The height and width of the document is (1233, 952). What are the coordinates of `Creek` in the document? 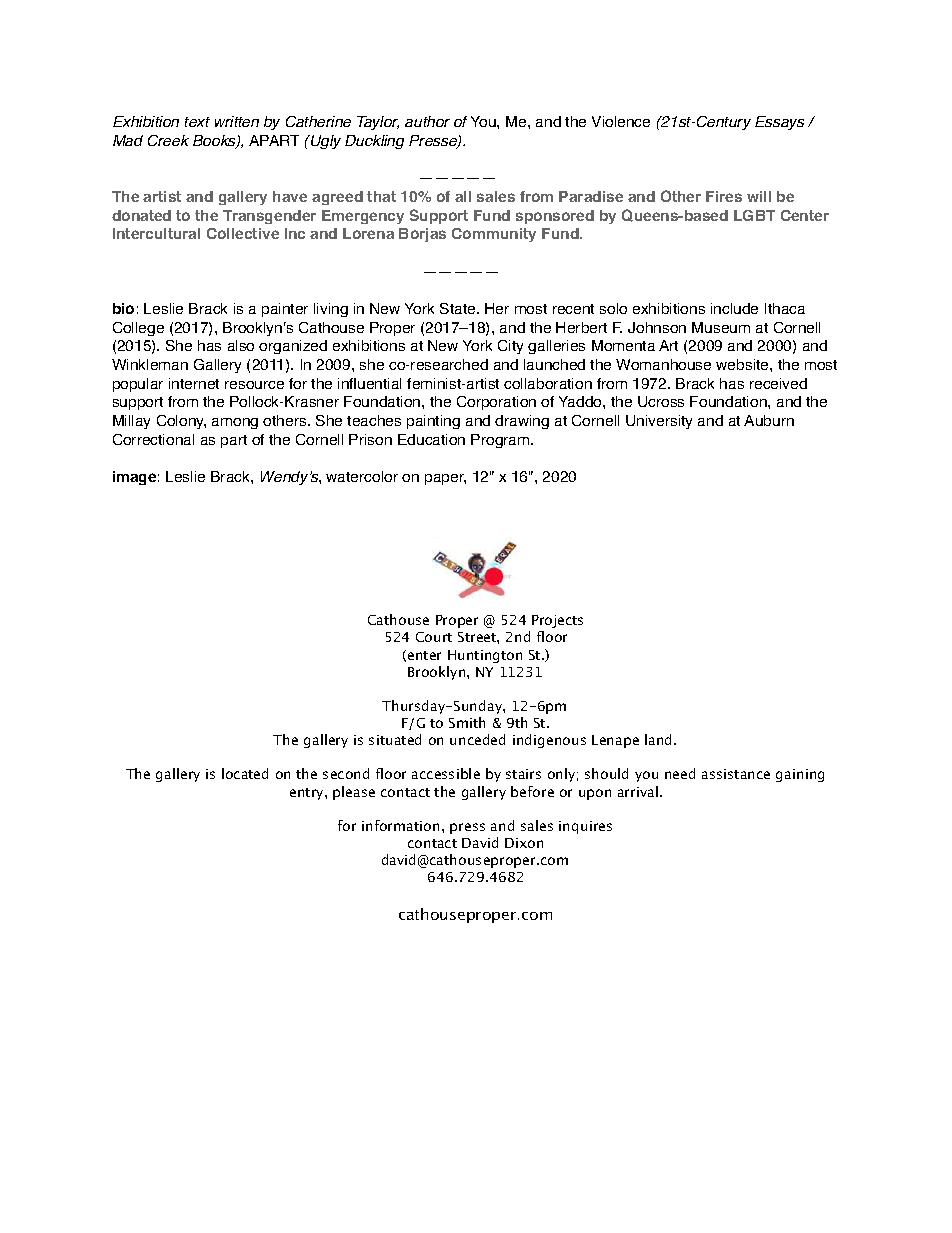 It's located at (168, 140).
